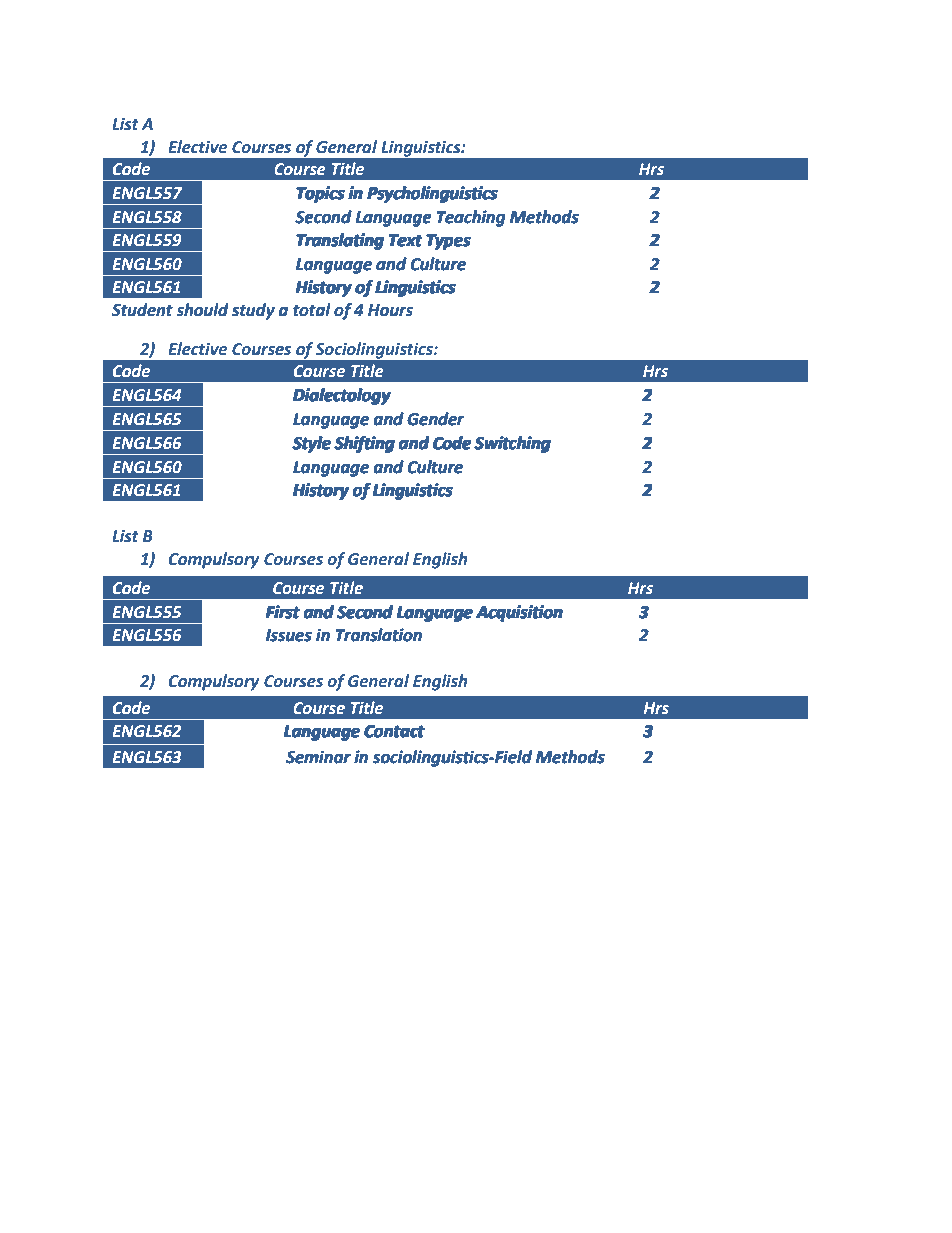  What do you see at coordinates (318, 757) in the document?
I see `Seminar` at bounding box center [318, 757].
